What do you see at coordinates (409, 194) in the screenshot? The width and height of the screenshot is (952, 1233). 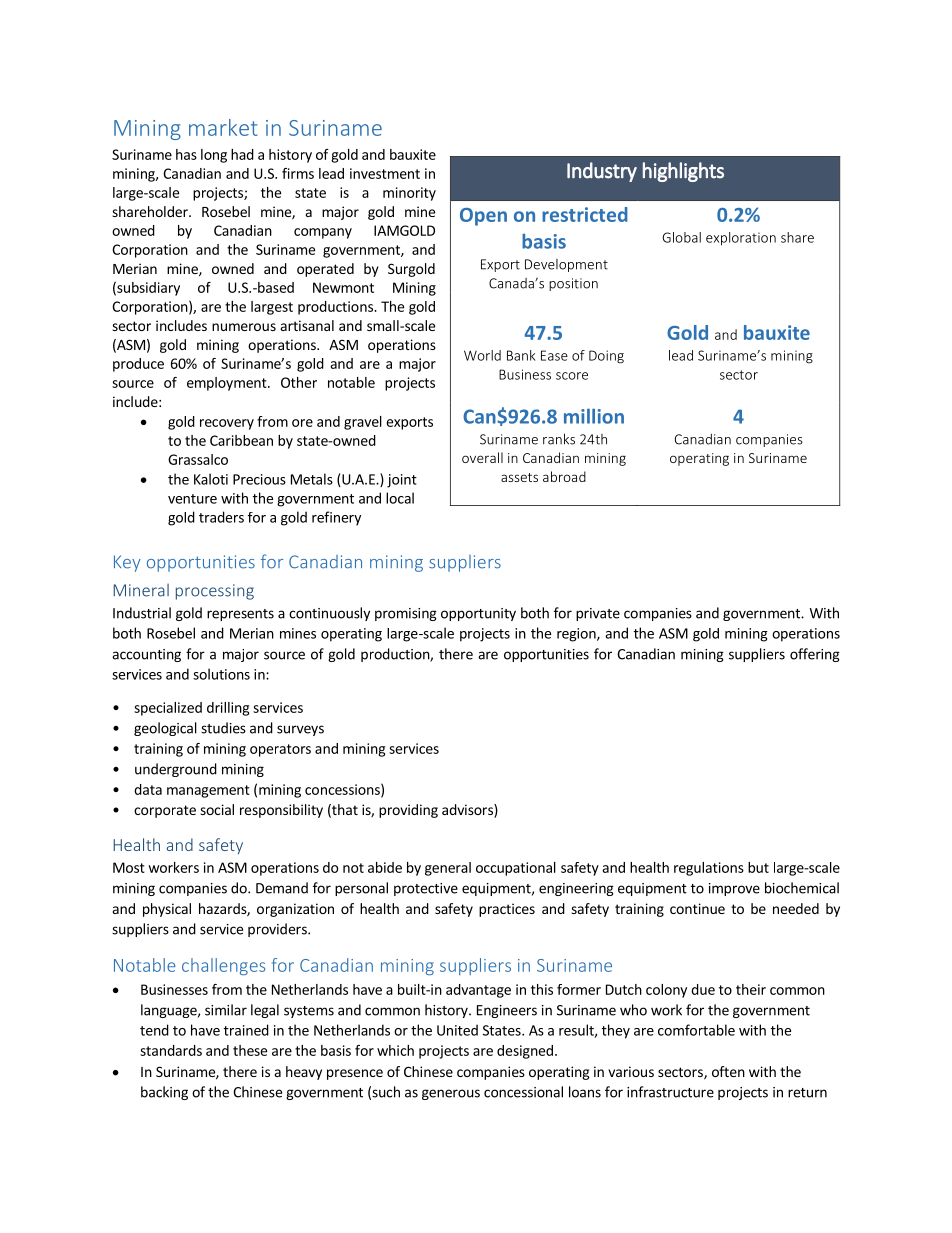 I see `minority` at bounding box center [409, 194].
